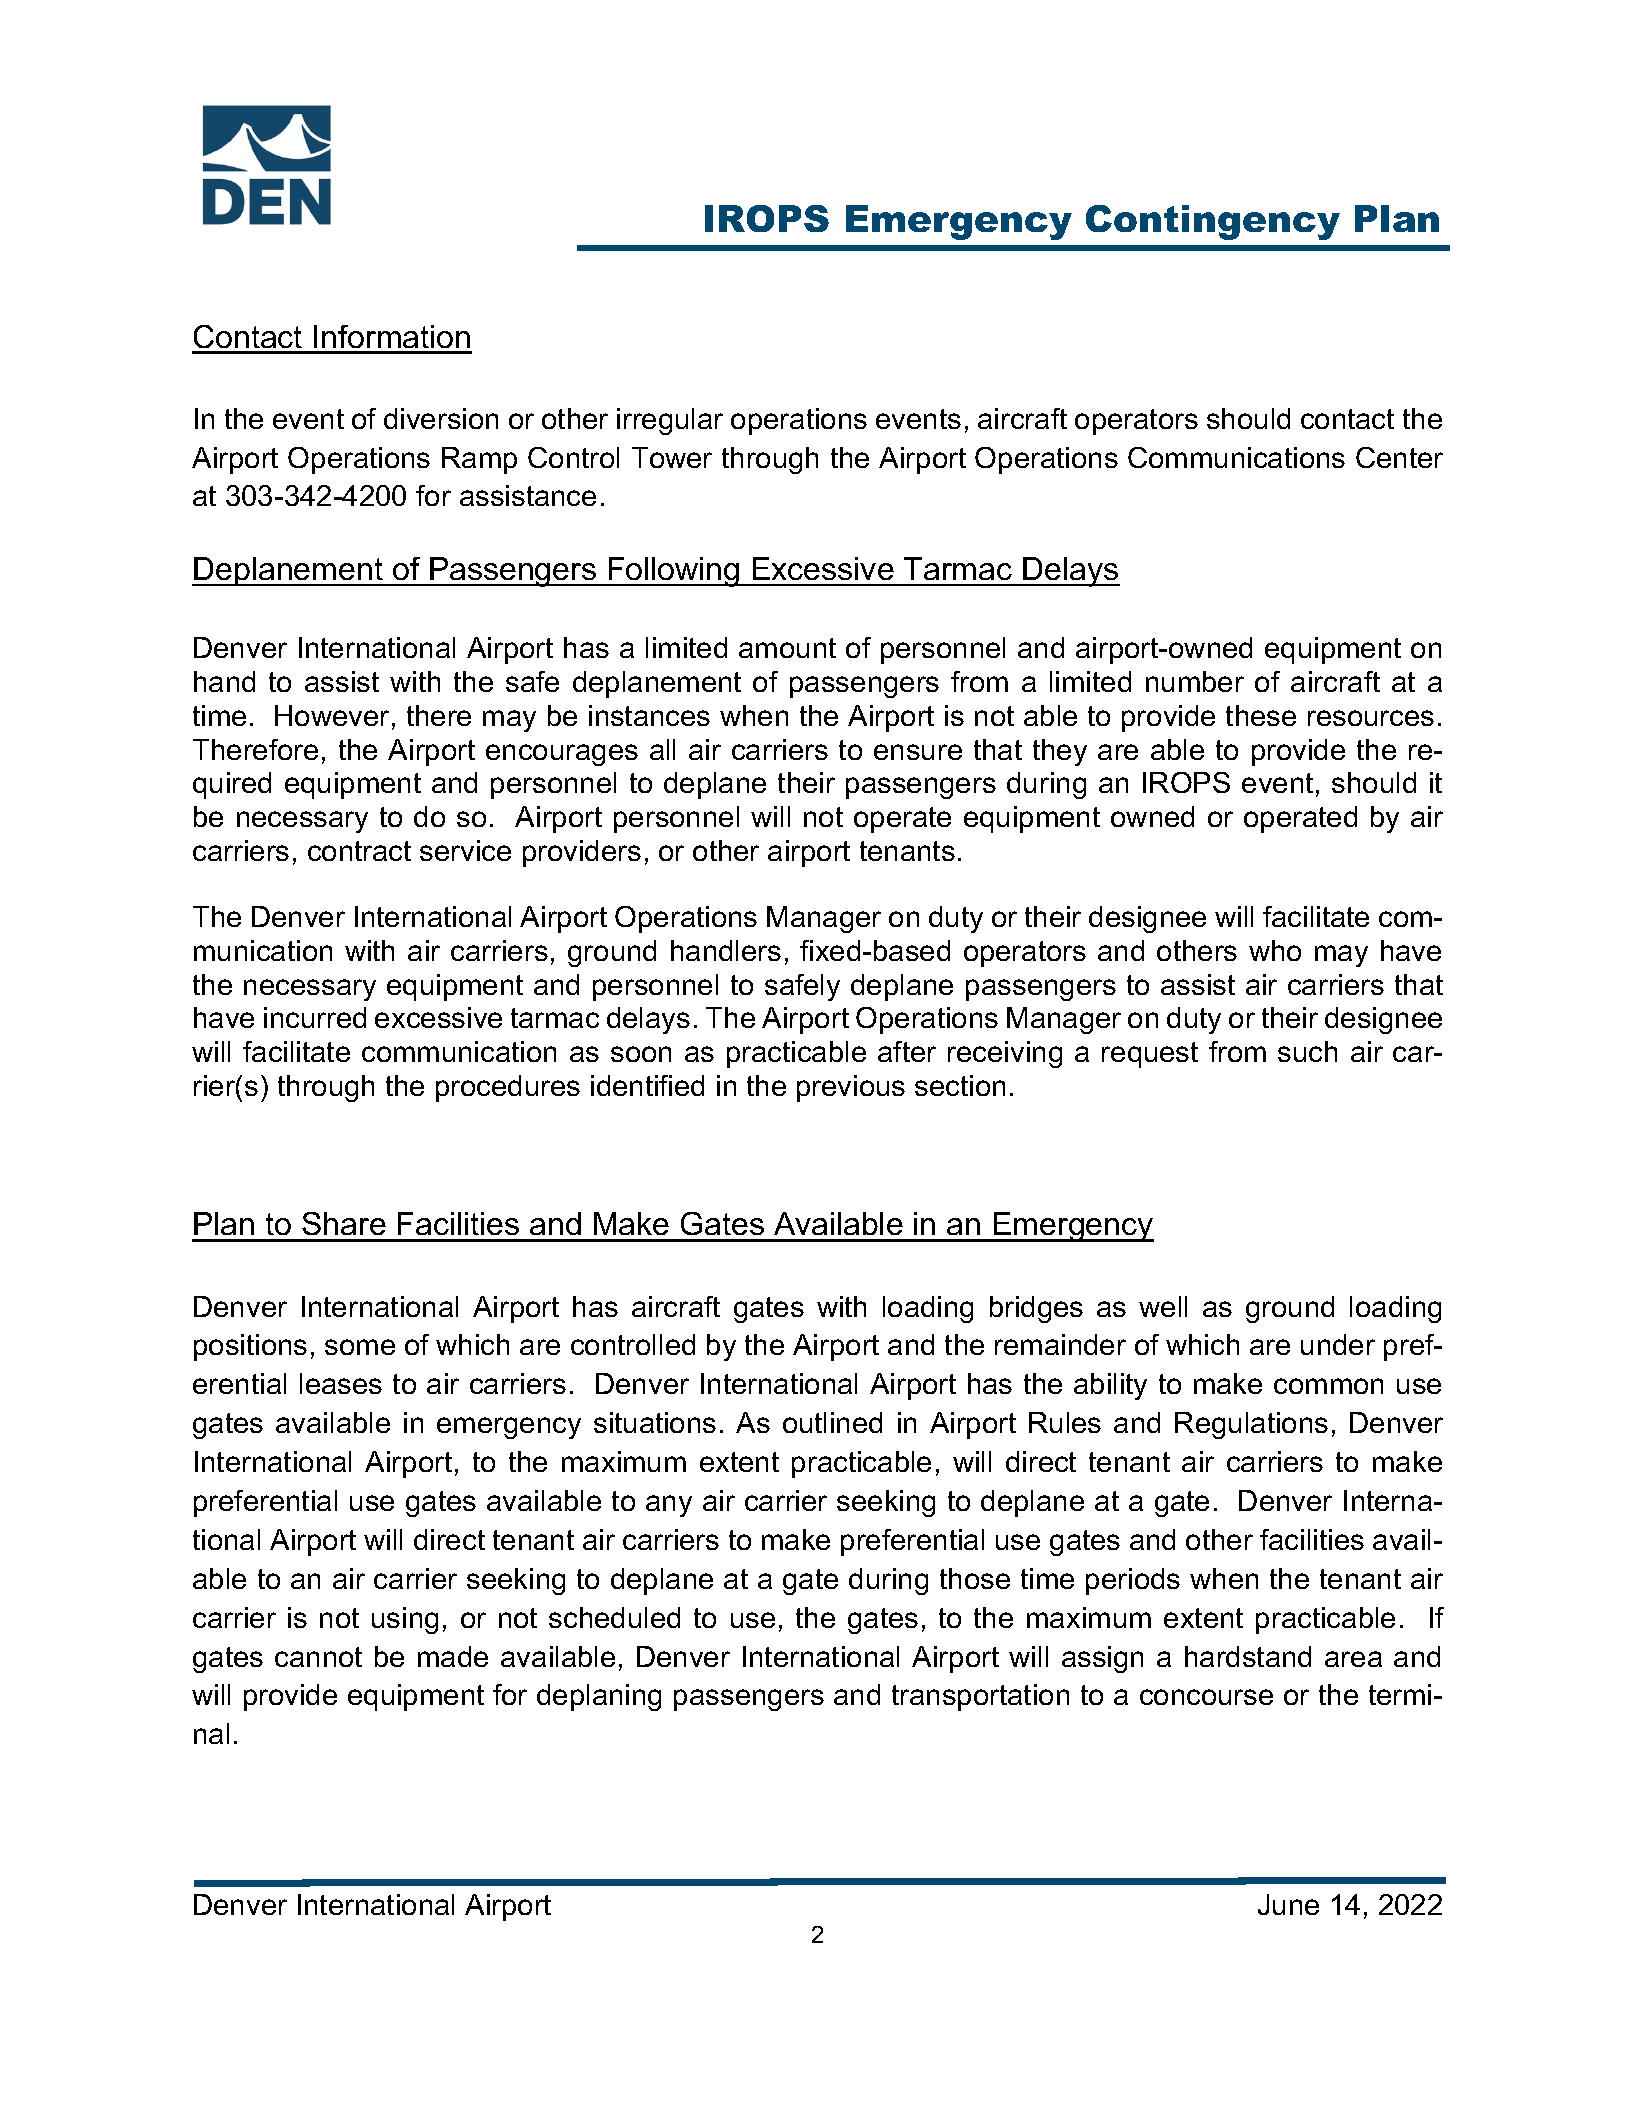  What do you see at coordinates (980, 1697) in the screenshot?
I see `transportation` at bounding box center [980, 1697].
